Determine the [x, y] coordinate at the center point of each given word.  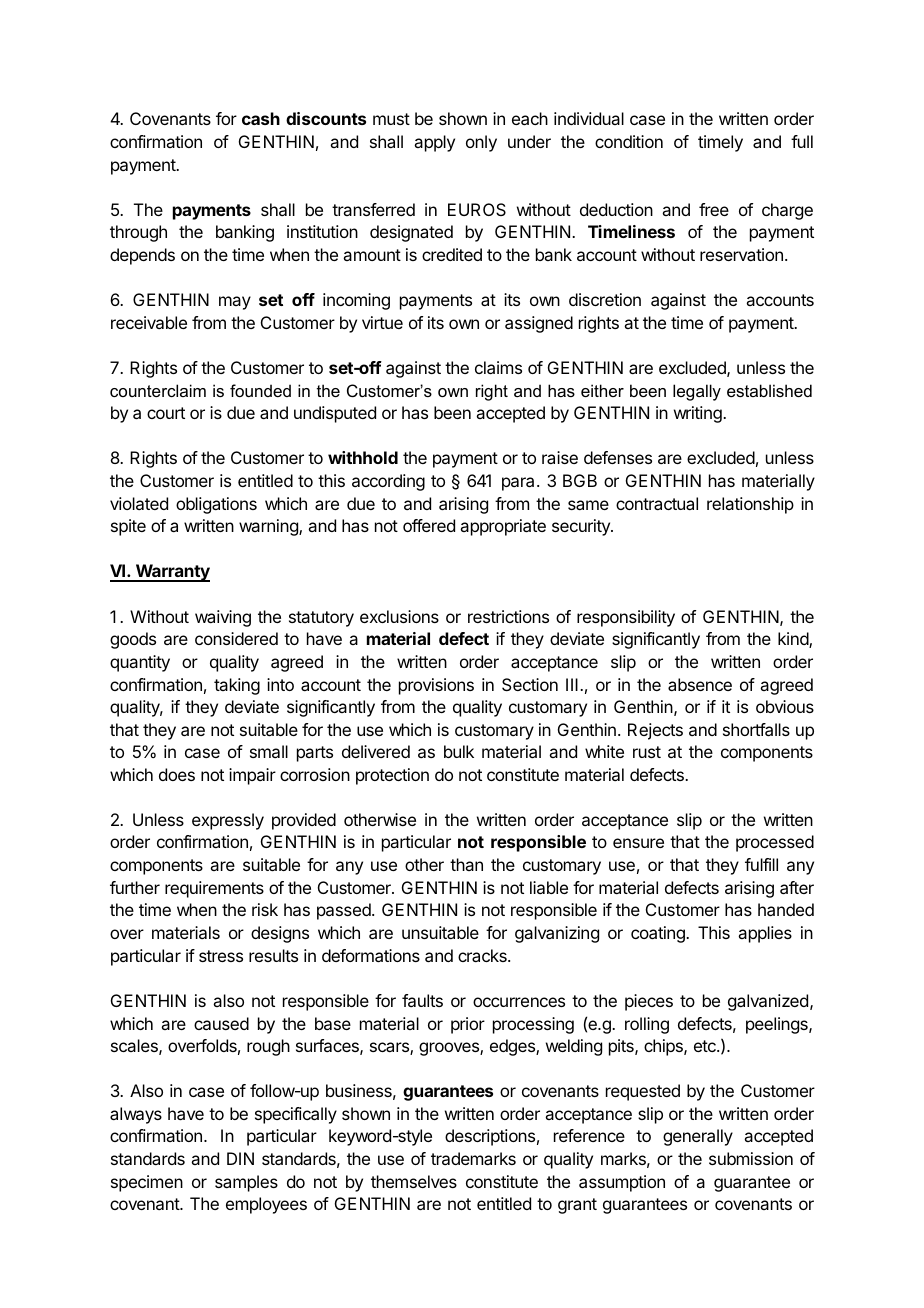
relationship [750, 505]
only [481, 143]
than [466, 864]
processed [775, 843]
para [518, 484]
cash [261, 118]
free [714, 209]
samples [246, 1183]
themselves [414, 1181]
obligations [216, 505]
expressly [228, 821]
